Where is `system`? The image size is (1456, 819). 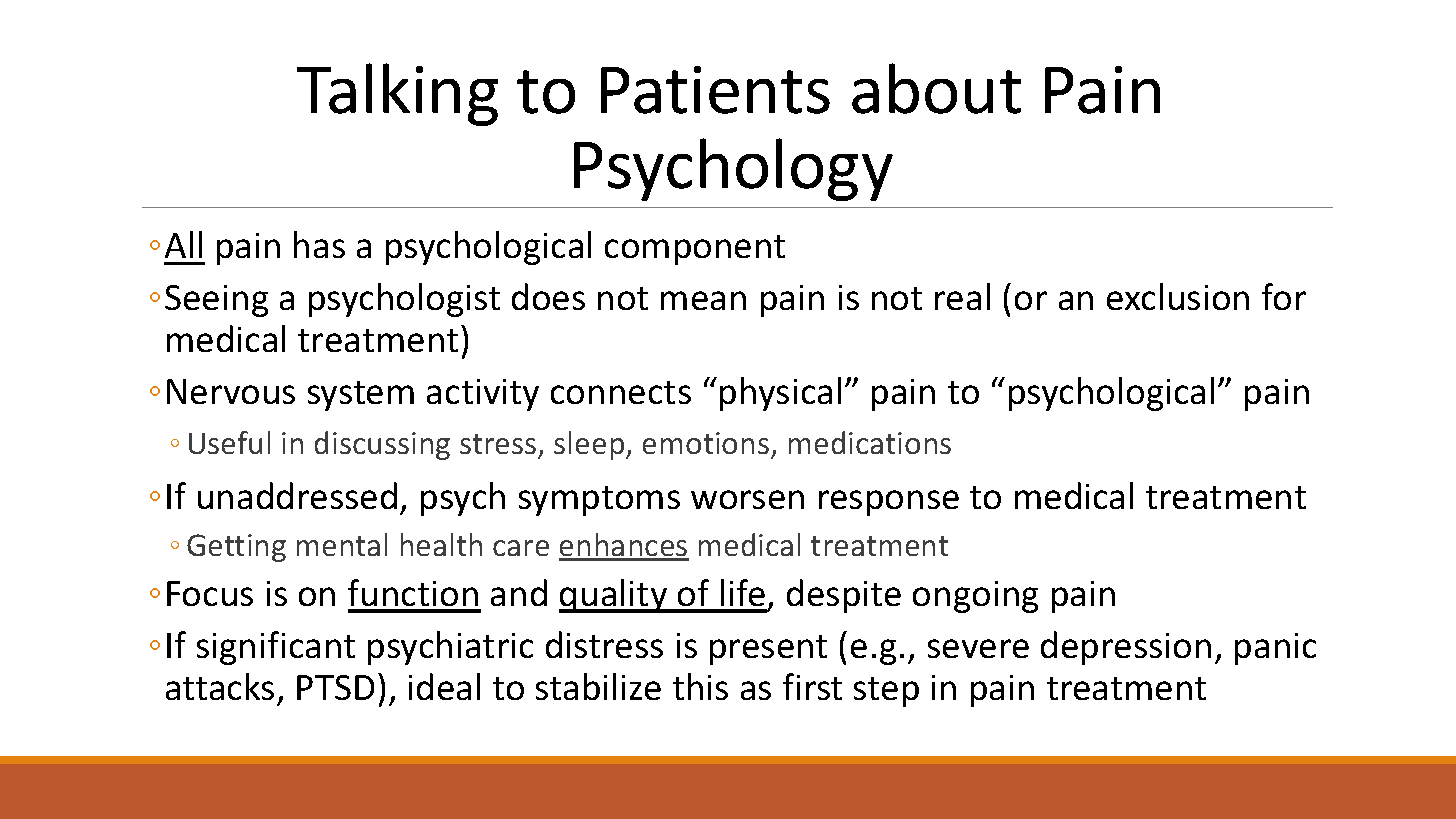
system is located at coordinates (361, 396).
